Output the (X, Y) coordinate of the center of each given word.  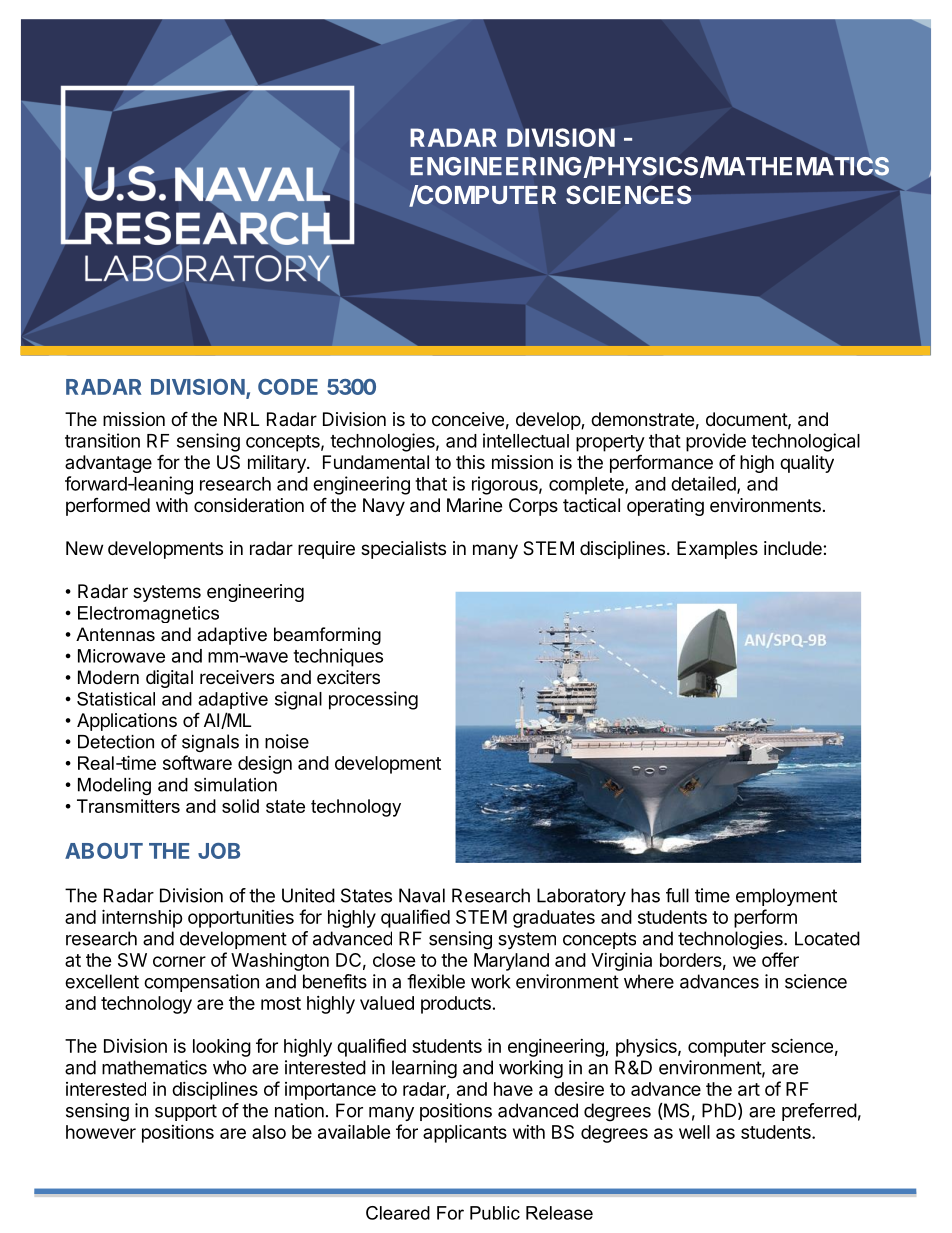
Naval (422, 895)
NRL (241, 419)
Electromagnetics (148, 614)
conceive (468, 419)
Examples (717, 550)
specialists (403, 550)
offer (780, 959)
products (456, 1005)
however (101, 1132)
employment (786, 897)
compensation (201, 983)
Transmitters (128, 806)
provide (716, 442)
